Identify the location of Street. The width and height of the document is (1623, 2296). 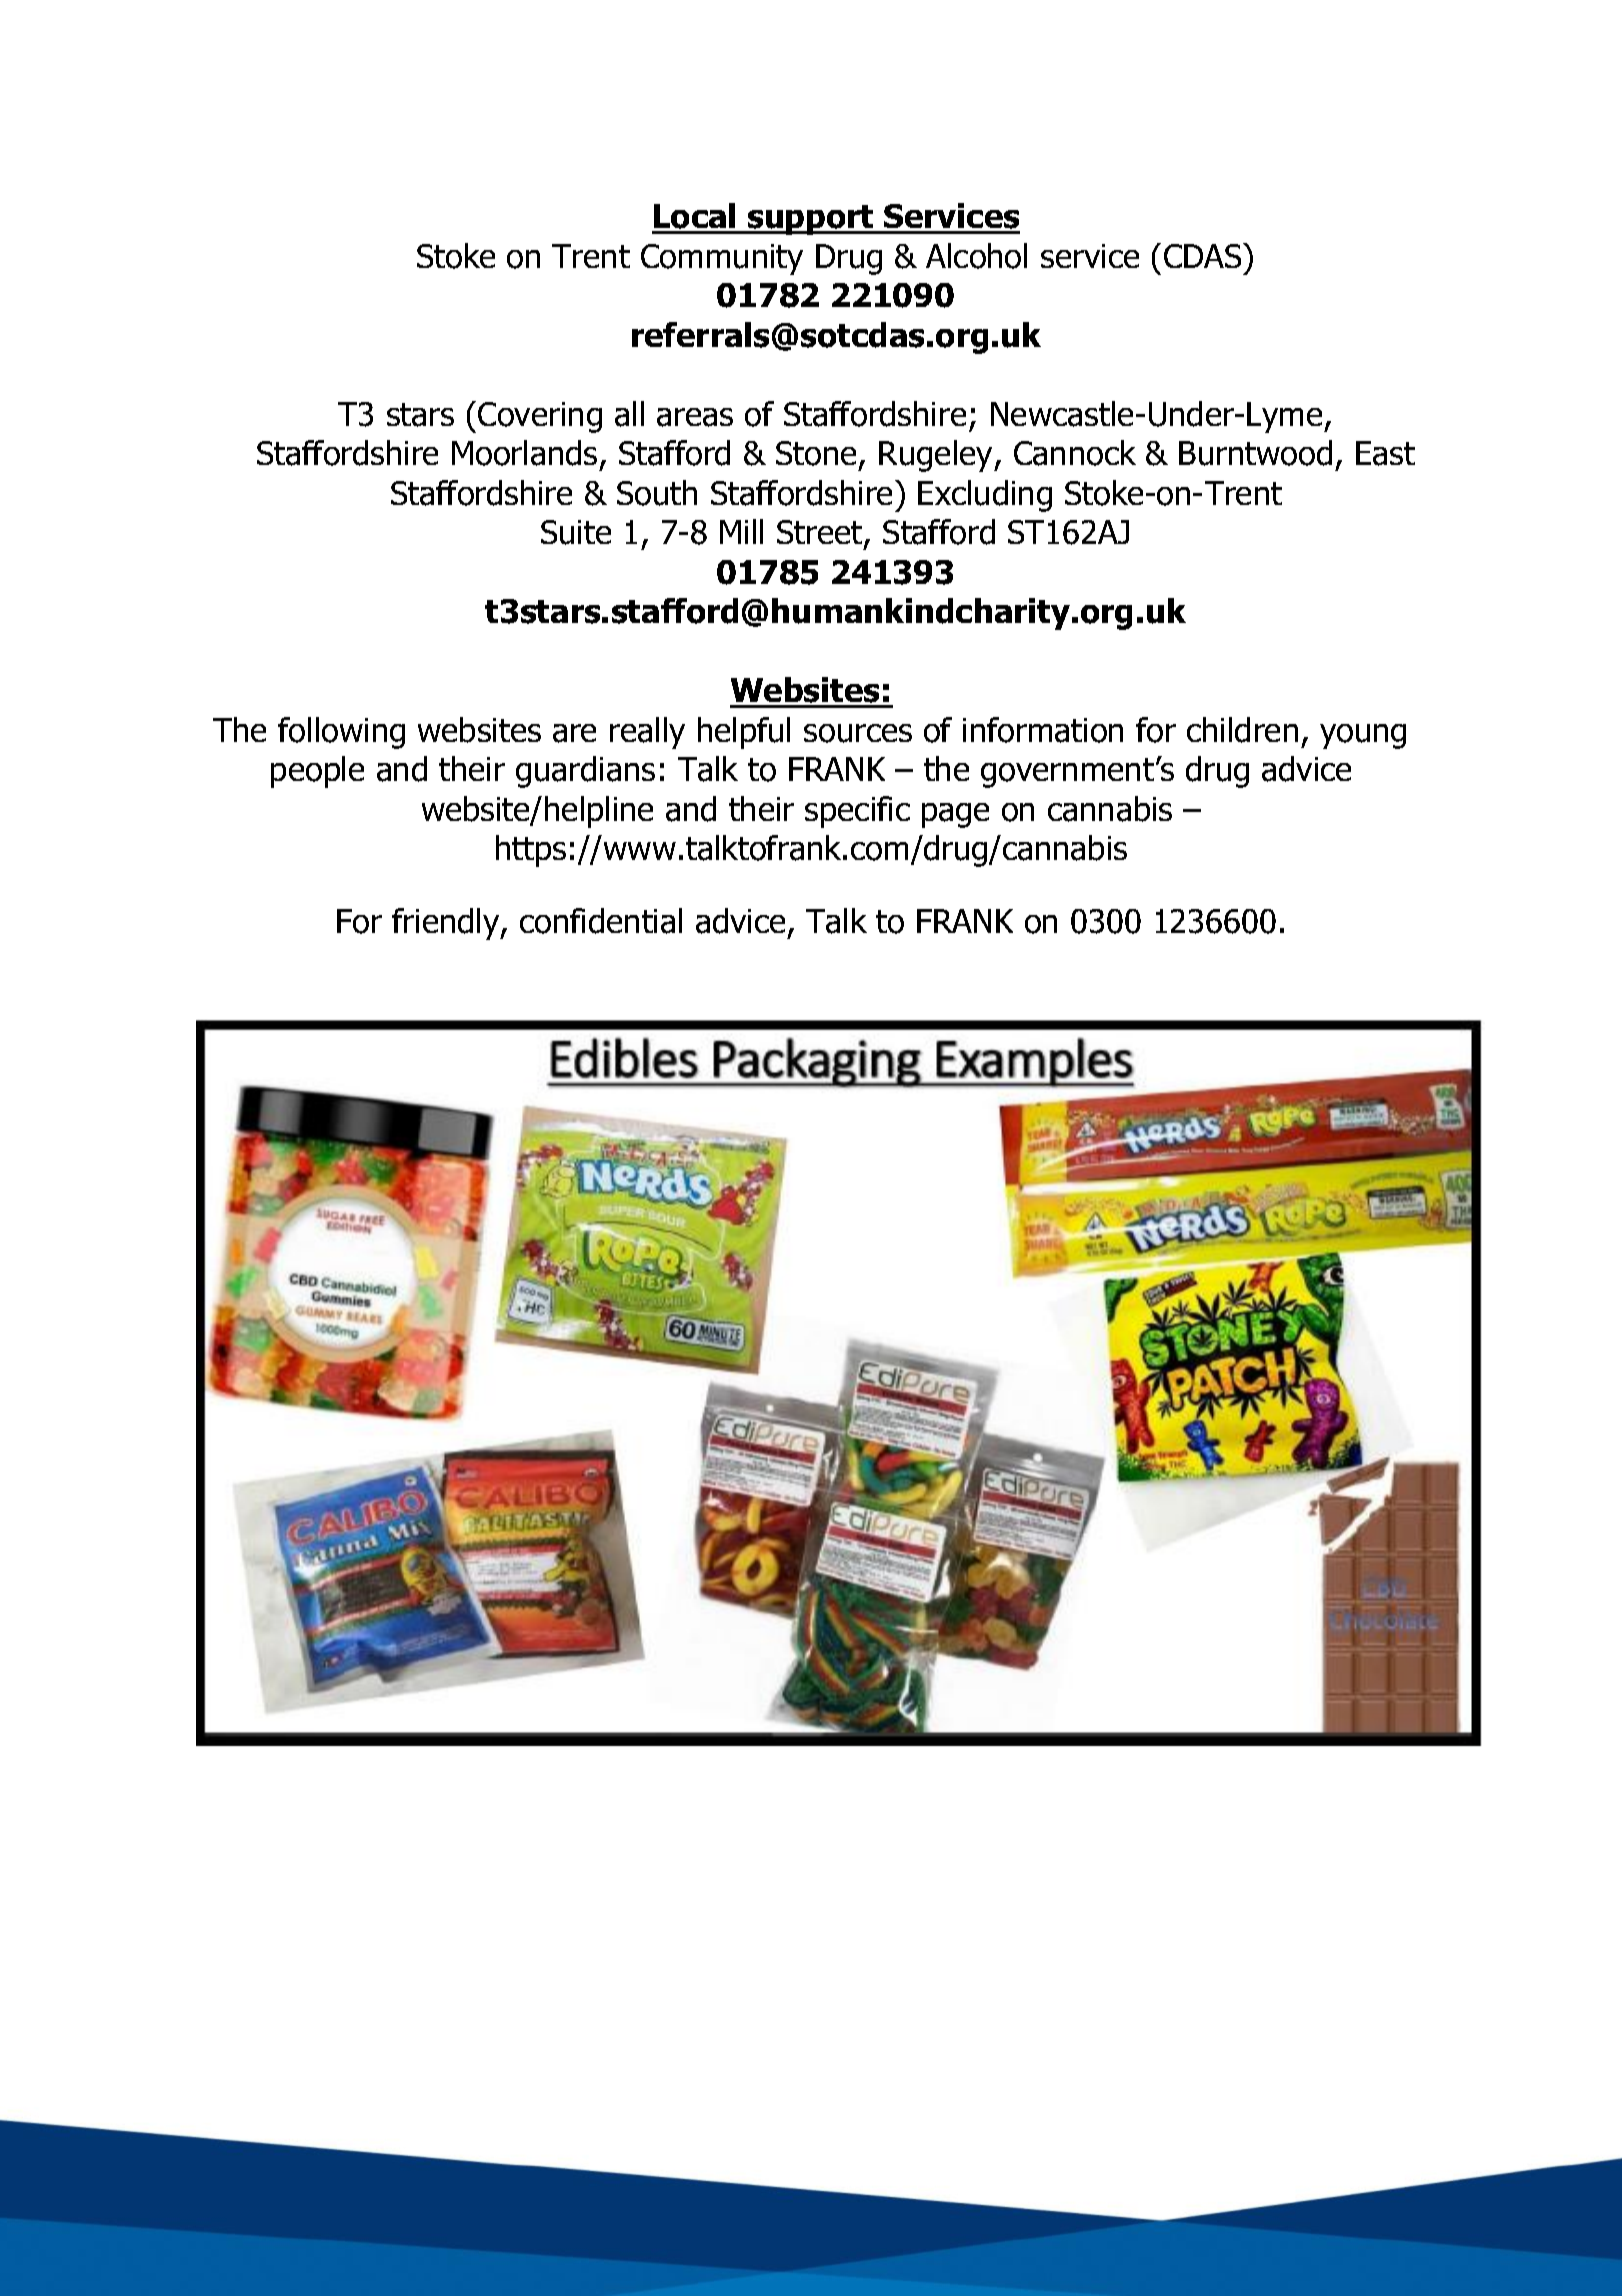
(821, 534).
